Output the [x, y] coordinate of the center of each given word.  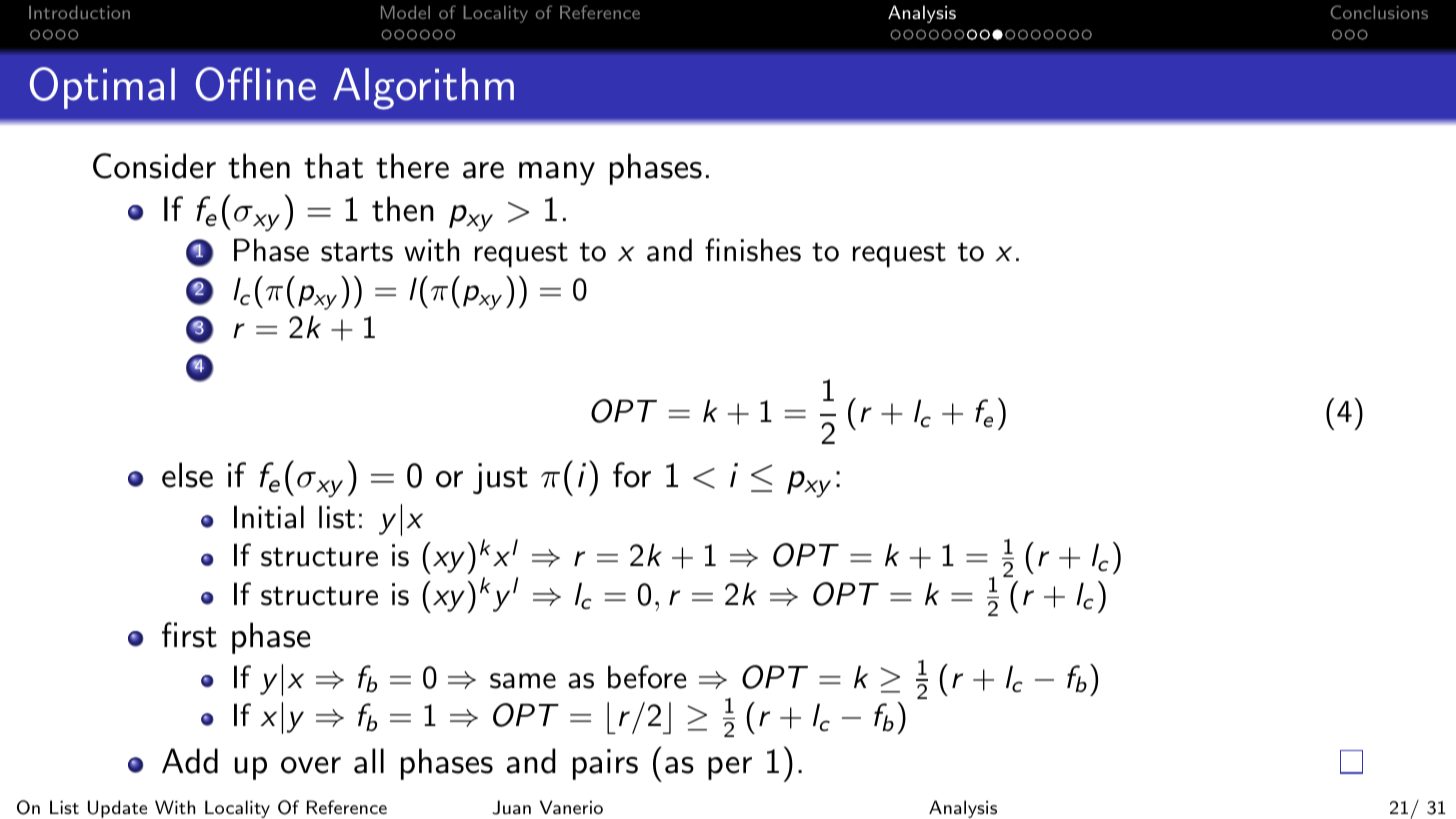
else [187, 475]
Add [190, 761]
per [730, 768]
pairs [605, 764]
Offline [256, 84]
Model [405, 12]
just [500, 478]
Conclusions [1379, 12]
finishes [753, 250]
